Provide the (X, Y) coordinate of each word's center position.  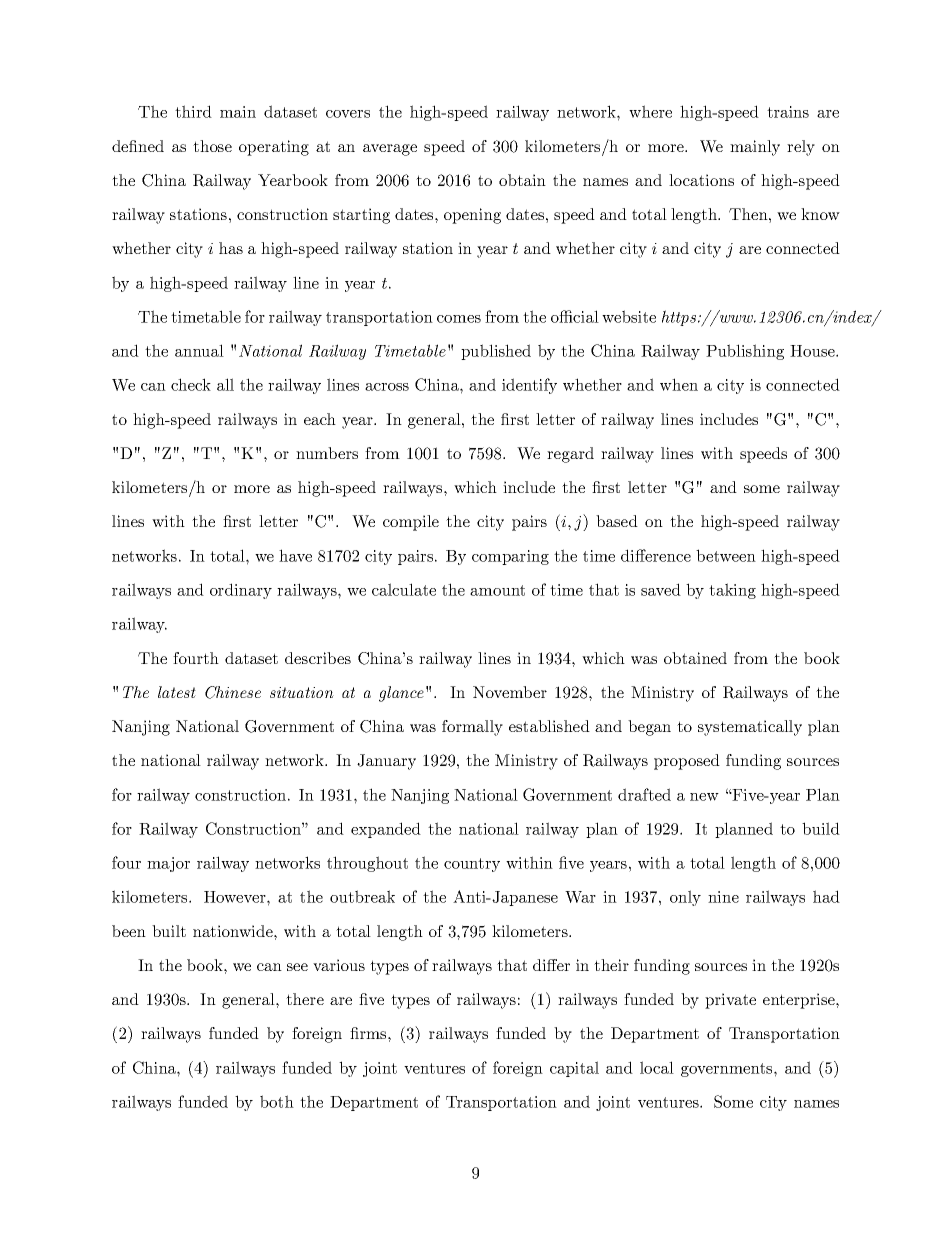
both (277, 1101)
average (390, 150)
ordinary (241, 591)
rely (801, 148)
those (212, 146)
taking (732, 591)
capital (574, 1069)
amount (497, 590)
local (657, 1067)
